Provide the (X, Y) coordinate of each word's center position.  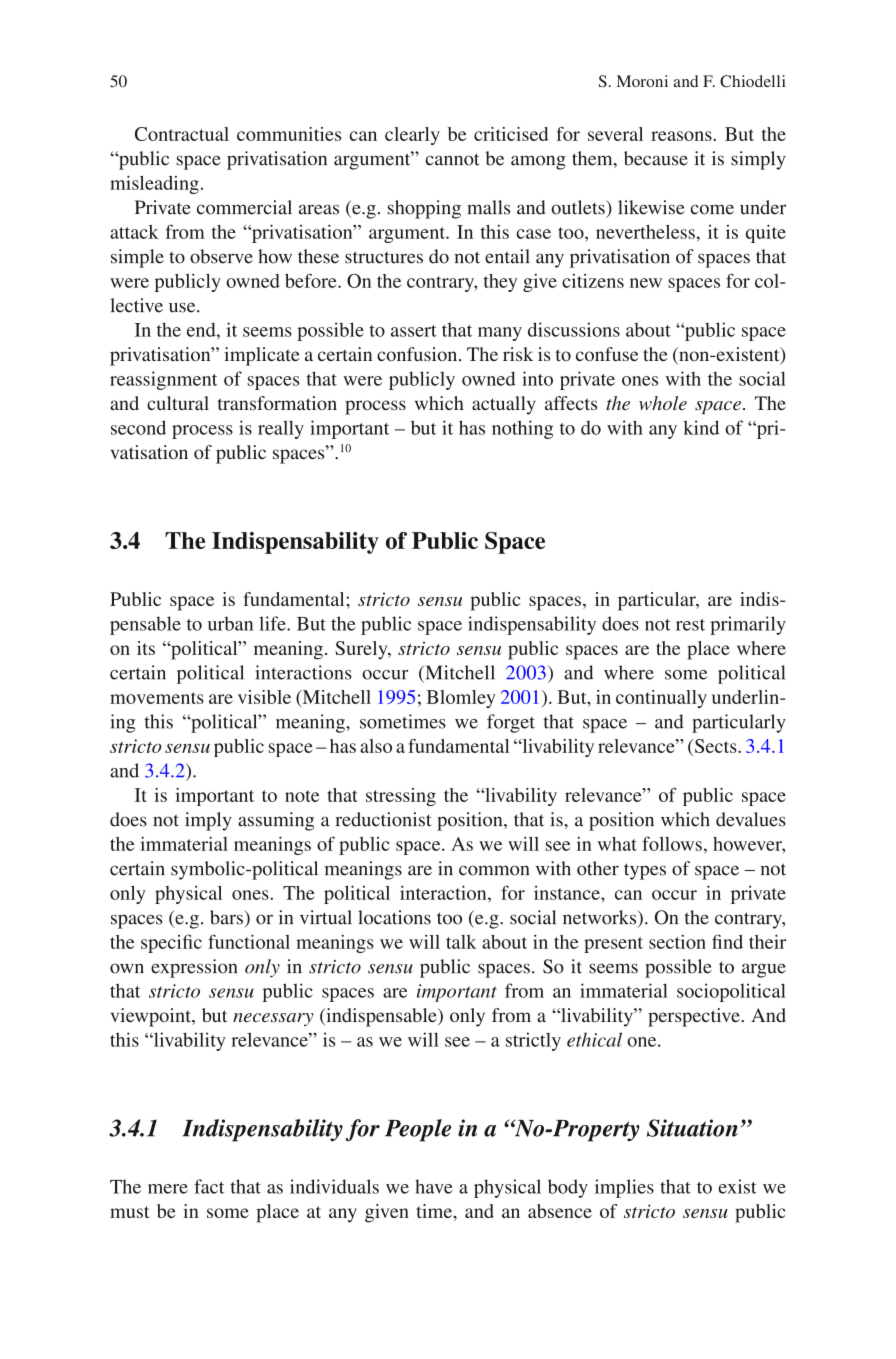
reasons (681, 136)
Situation (692, 1128)
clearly (412, 136)
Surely (362, 650)
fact (209, 1186)
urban (230, 623)
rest (690, 625)
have (434, 1186)
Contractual (182, 134)
